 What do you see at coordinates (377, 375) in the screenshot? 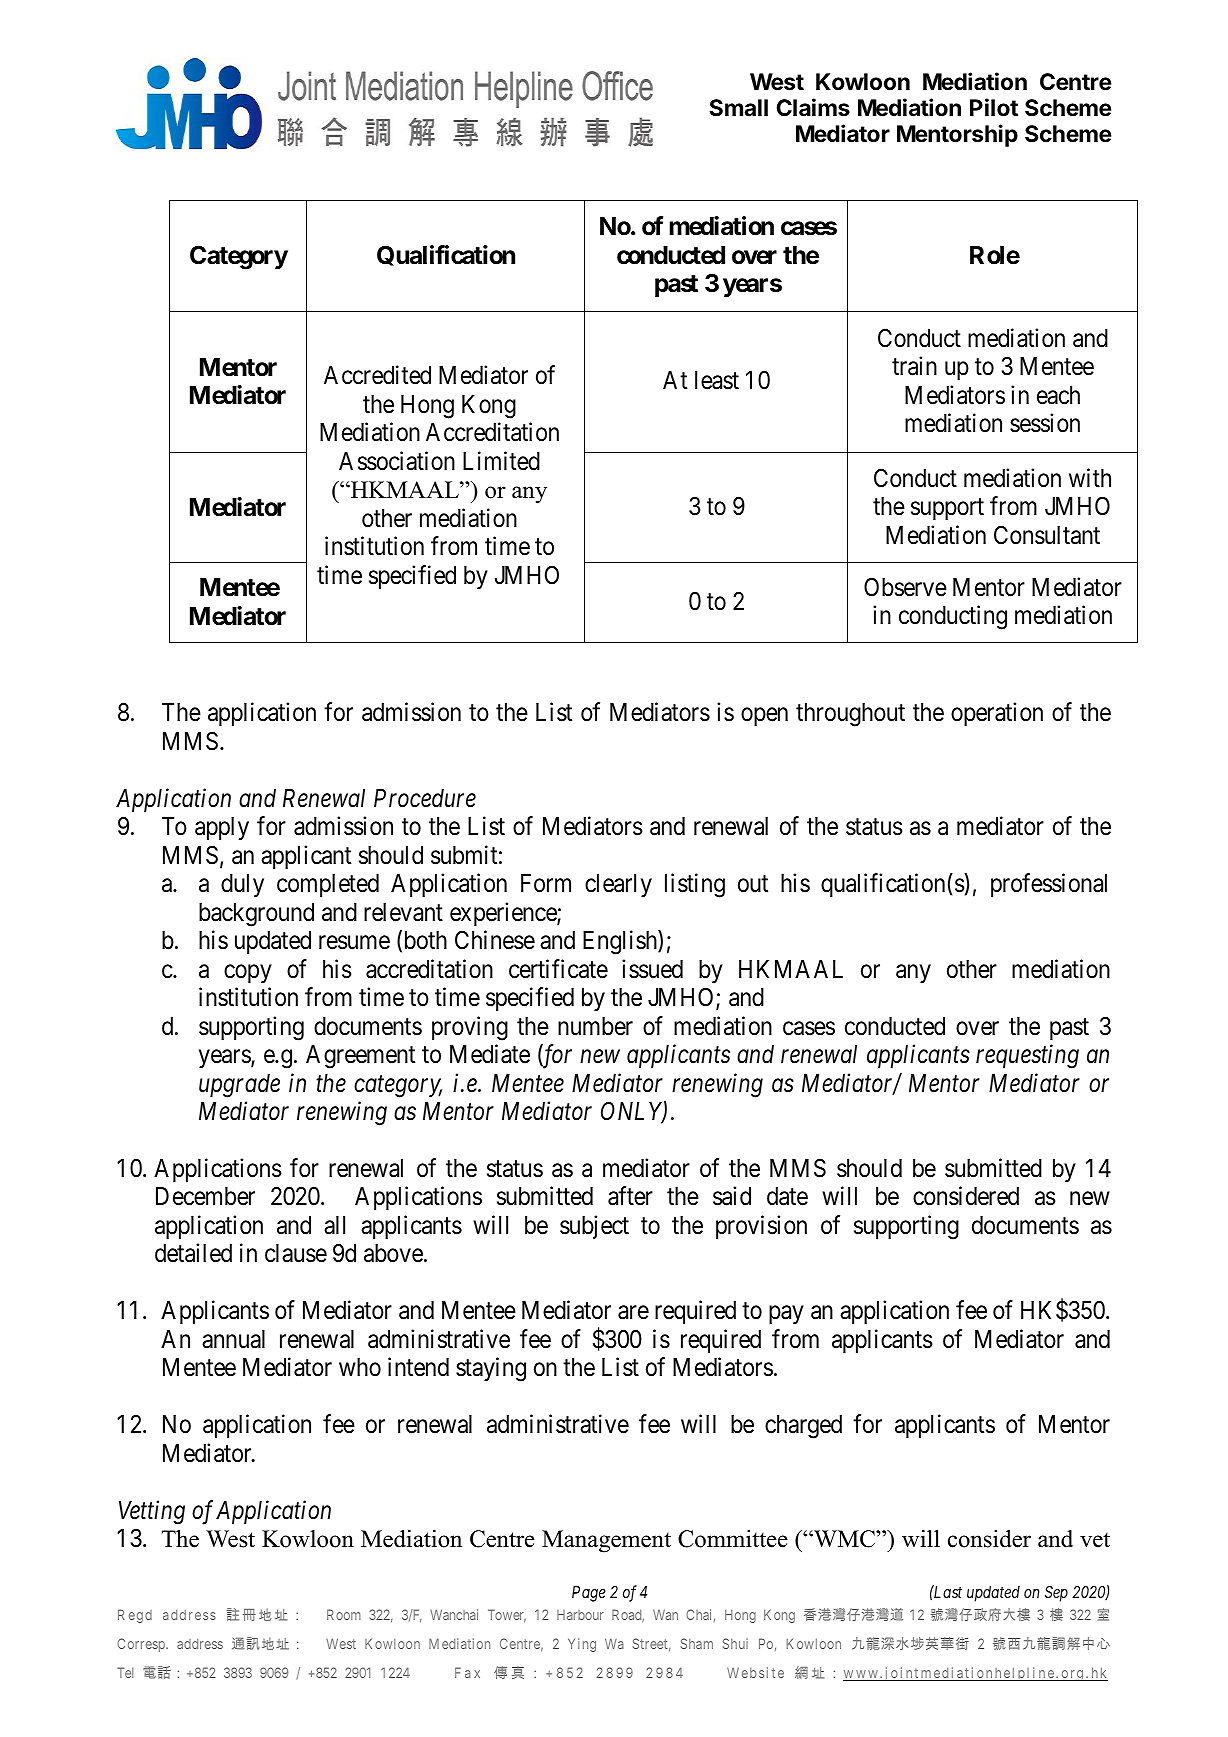
I see `Accredited` at bounding box center [377, 375].
